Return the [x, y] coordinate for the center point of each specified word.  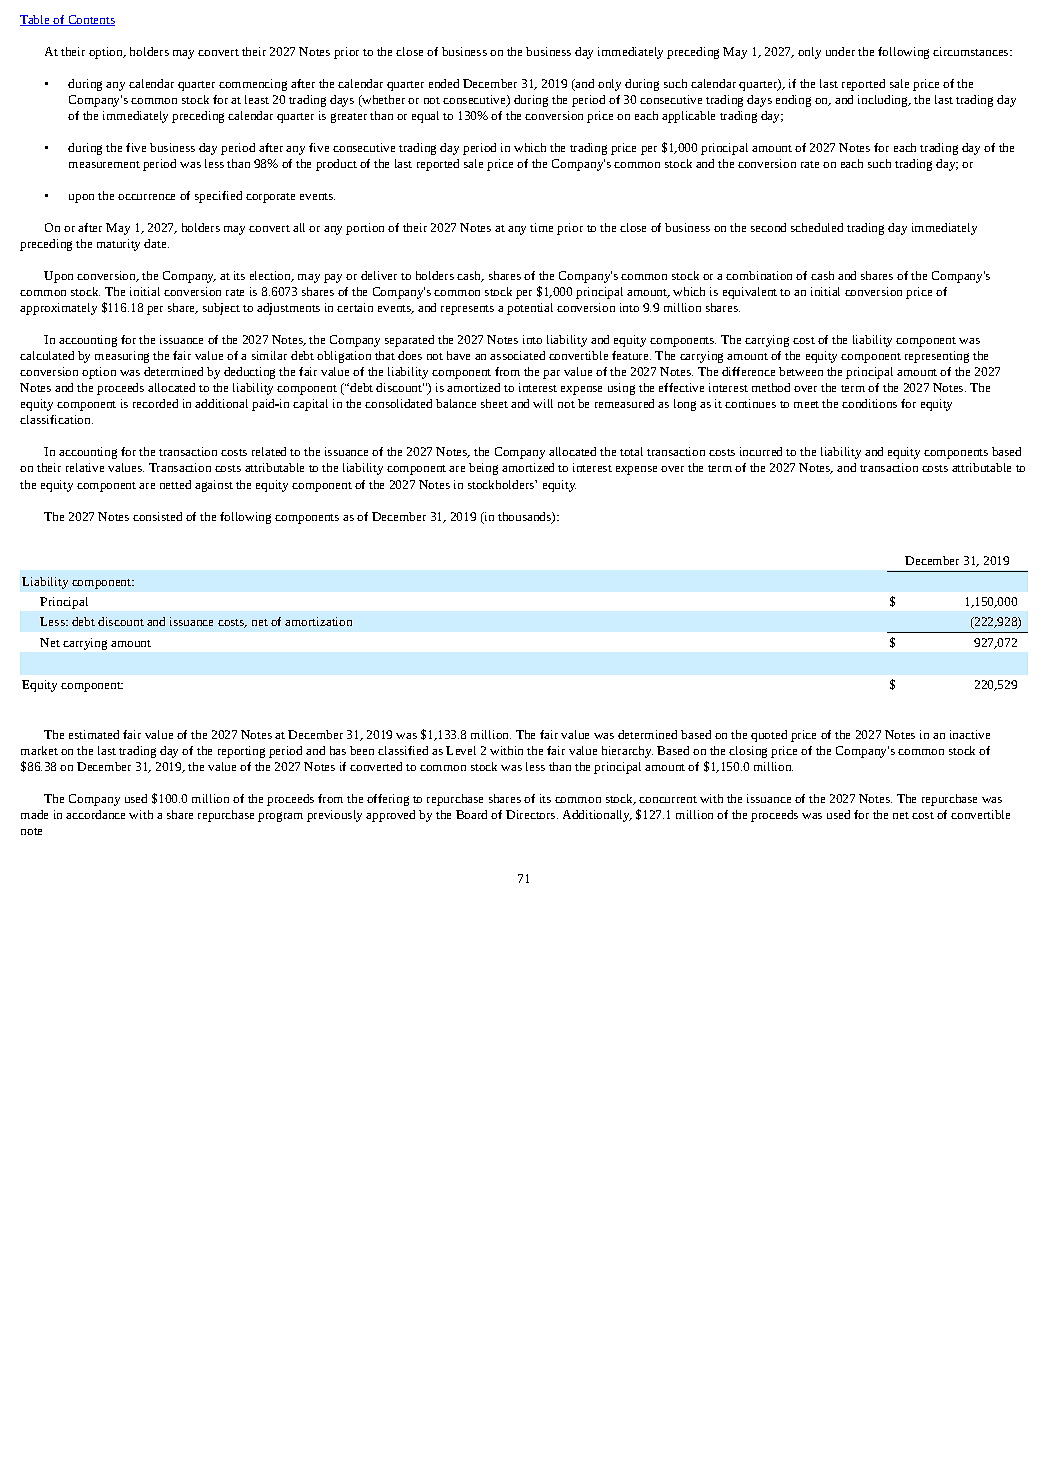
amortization [318, 621]
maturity [118, 245]
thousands [525, 517]
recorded [155, 403]
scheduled [817, 227]
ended [444, 83]
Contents [90, 20]
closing [748, 752]
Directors [532, 814]
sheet [494, 403]
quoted [769, 736]
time [541, 227]
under [840, 51]
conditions [869, 403]
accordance [95, 814]
